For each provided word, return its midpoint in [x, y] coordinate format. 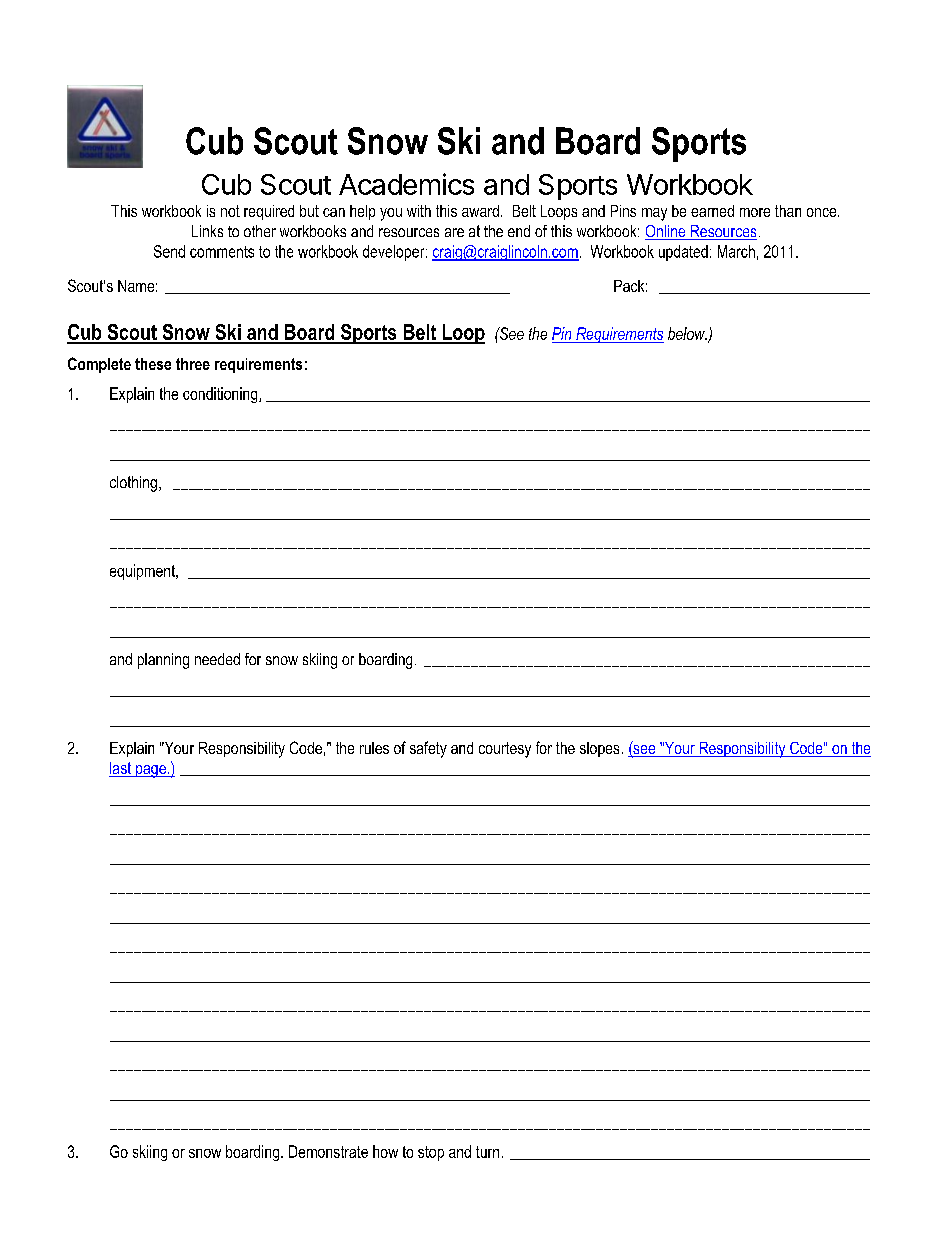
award [480, 211]
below [687, 333]
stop [431, 1153]
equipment [143, 572]
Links [207, 231]
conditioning [221, 395]
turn [487, 1152]
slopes [599, 749]
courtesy [505, 750]
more [755, 212]
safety [428, 749]
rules [374, 748]
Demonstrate [328, 1151]
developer [395, 253]
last [121, 769]
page [151, 771]
